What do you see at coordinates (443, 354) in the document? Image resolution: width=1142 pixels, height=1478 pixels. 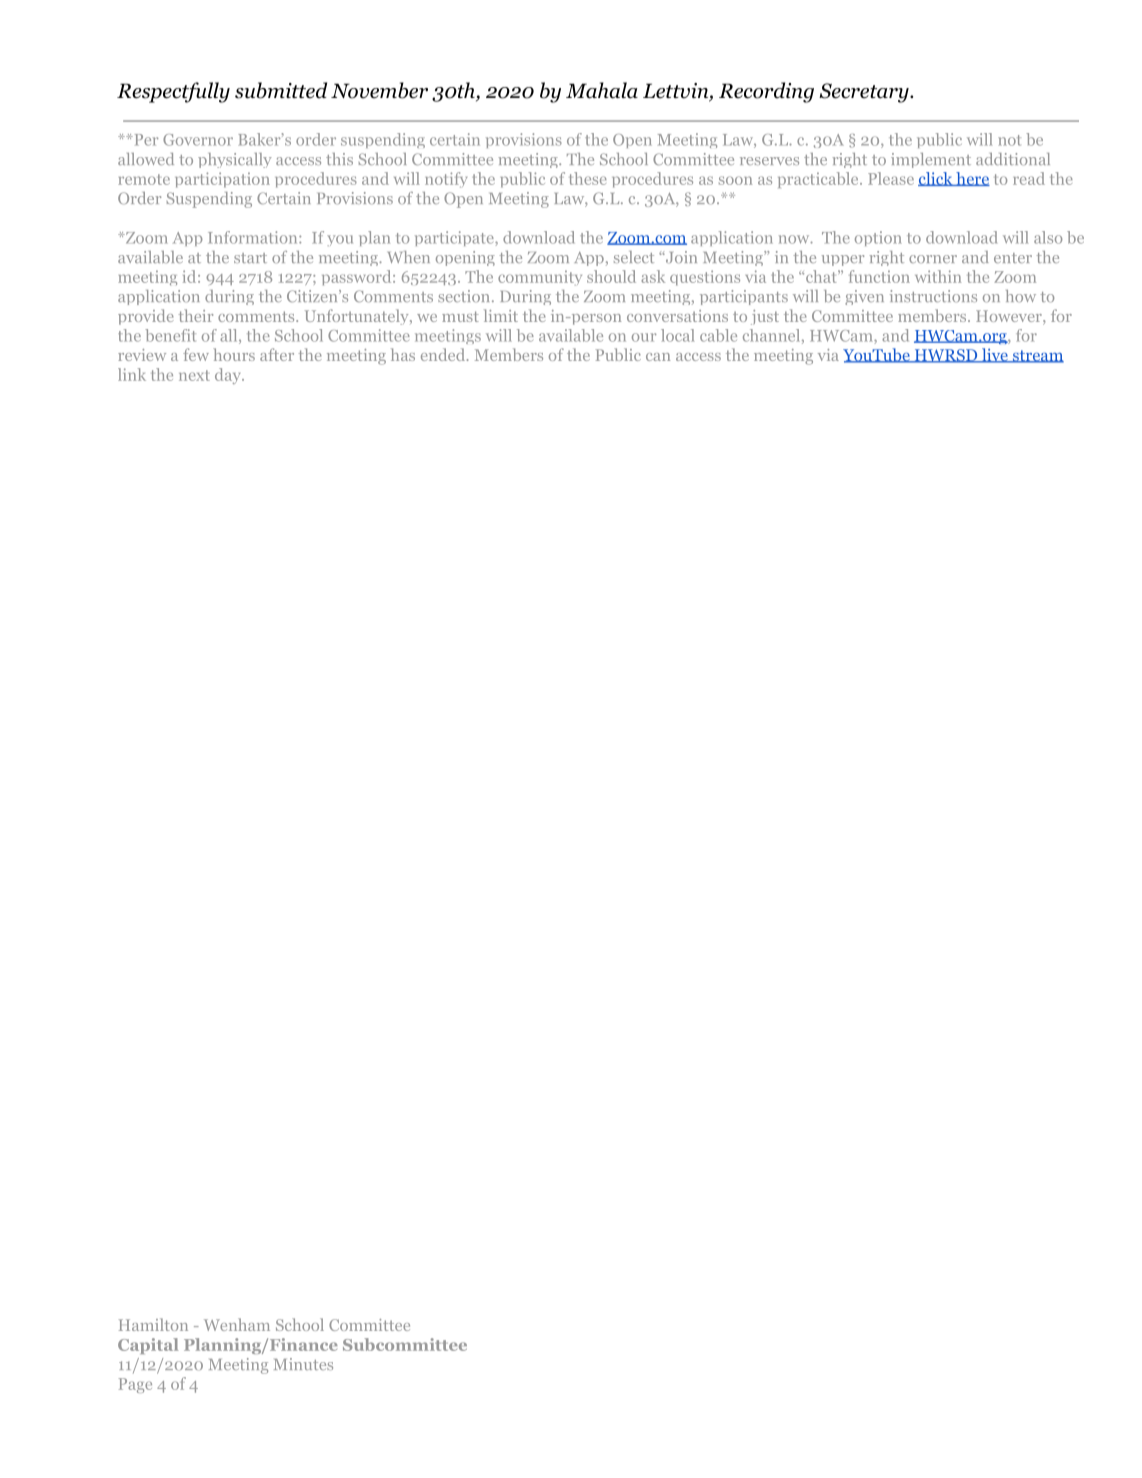 I see `ended` at bounding box center [443, 354].
